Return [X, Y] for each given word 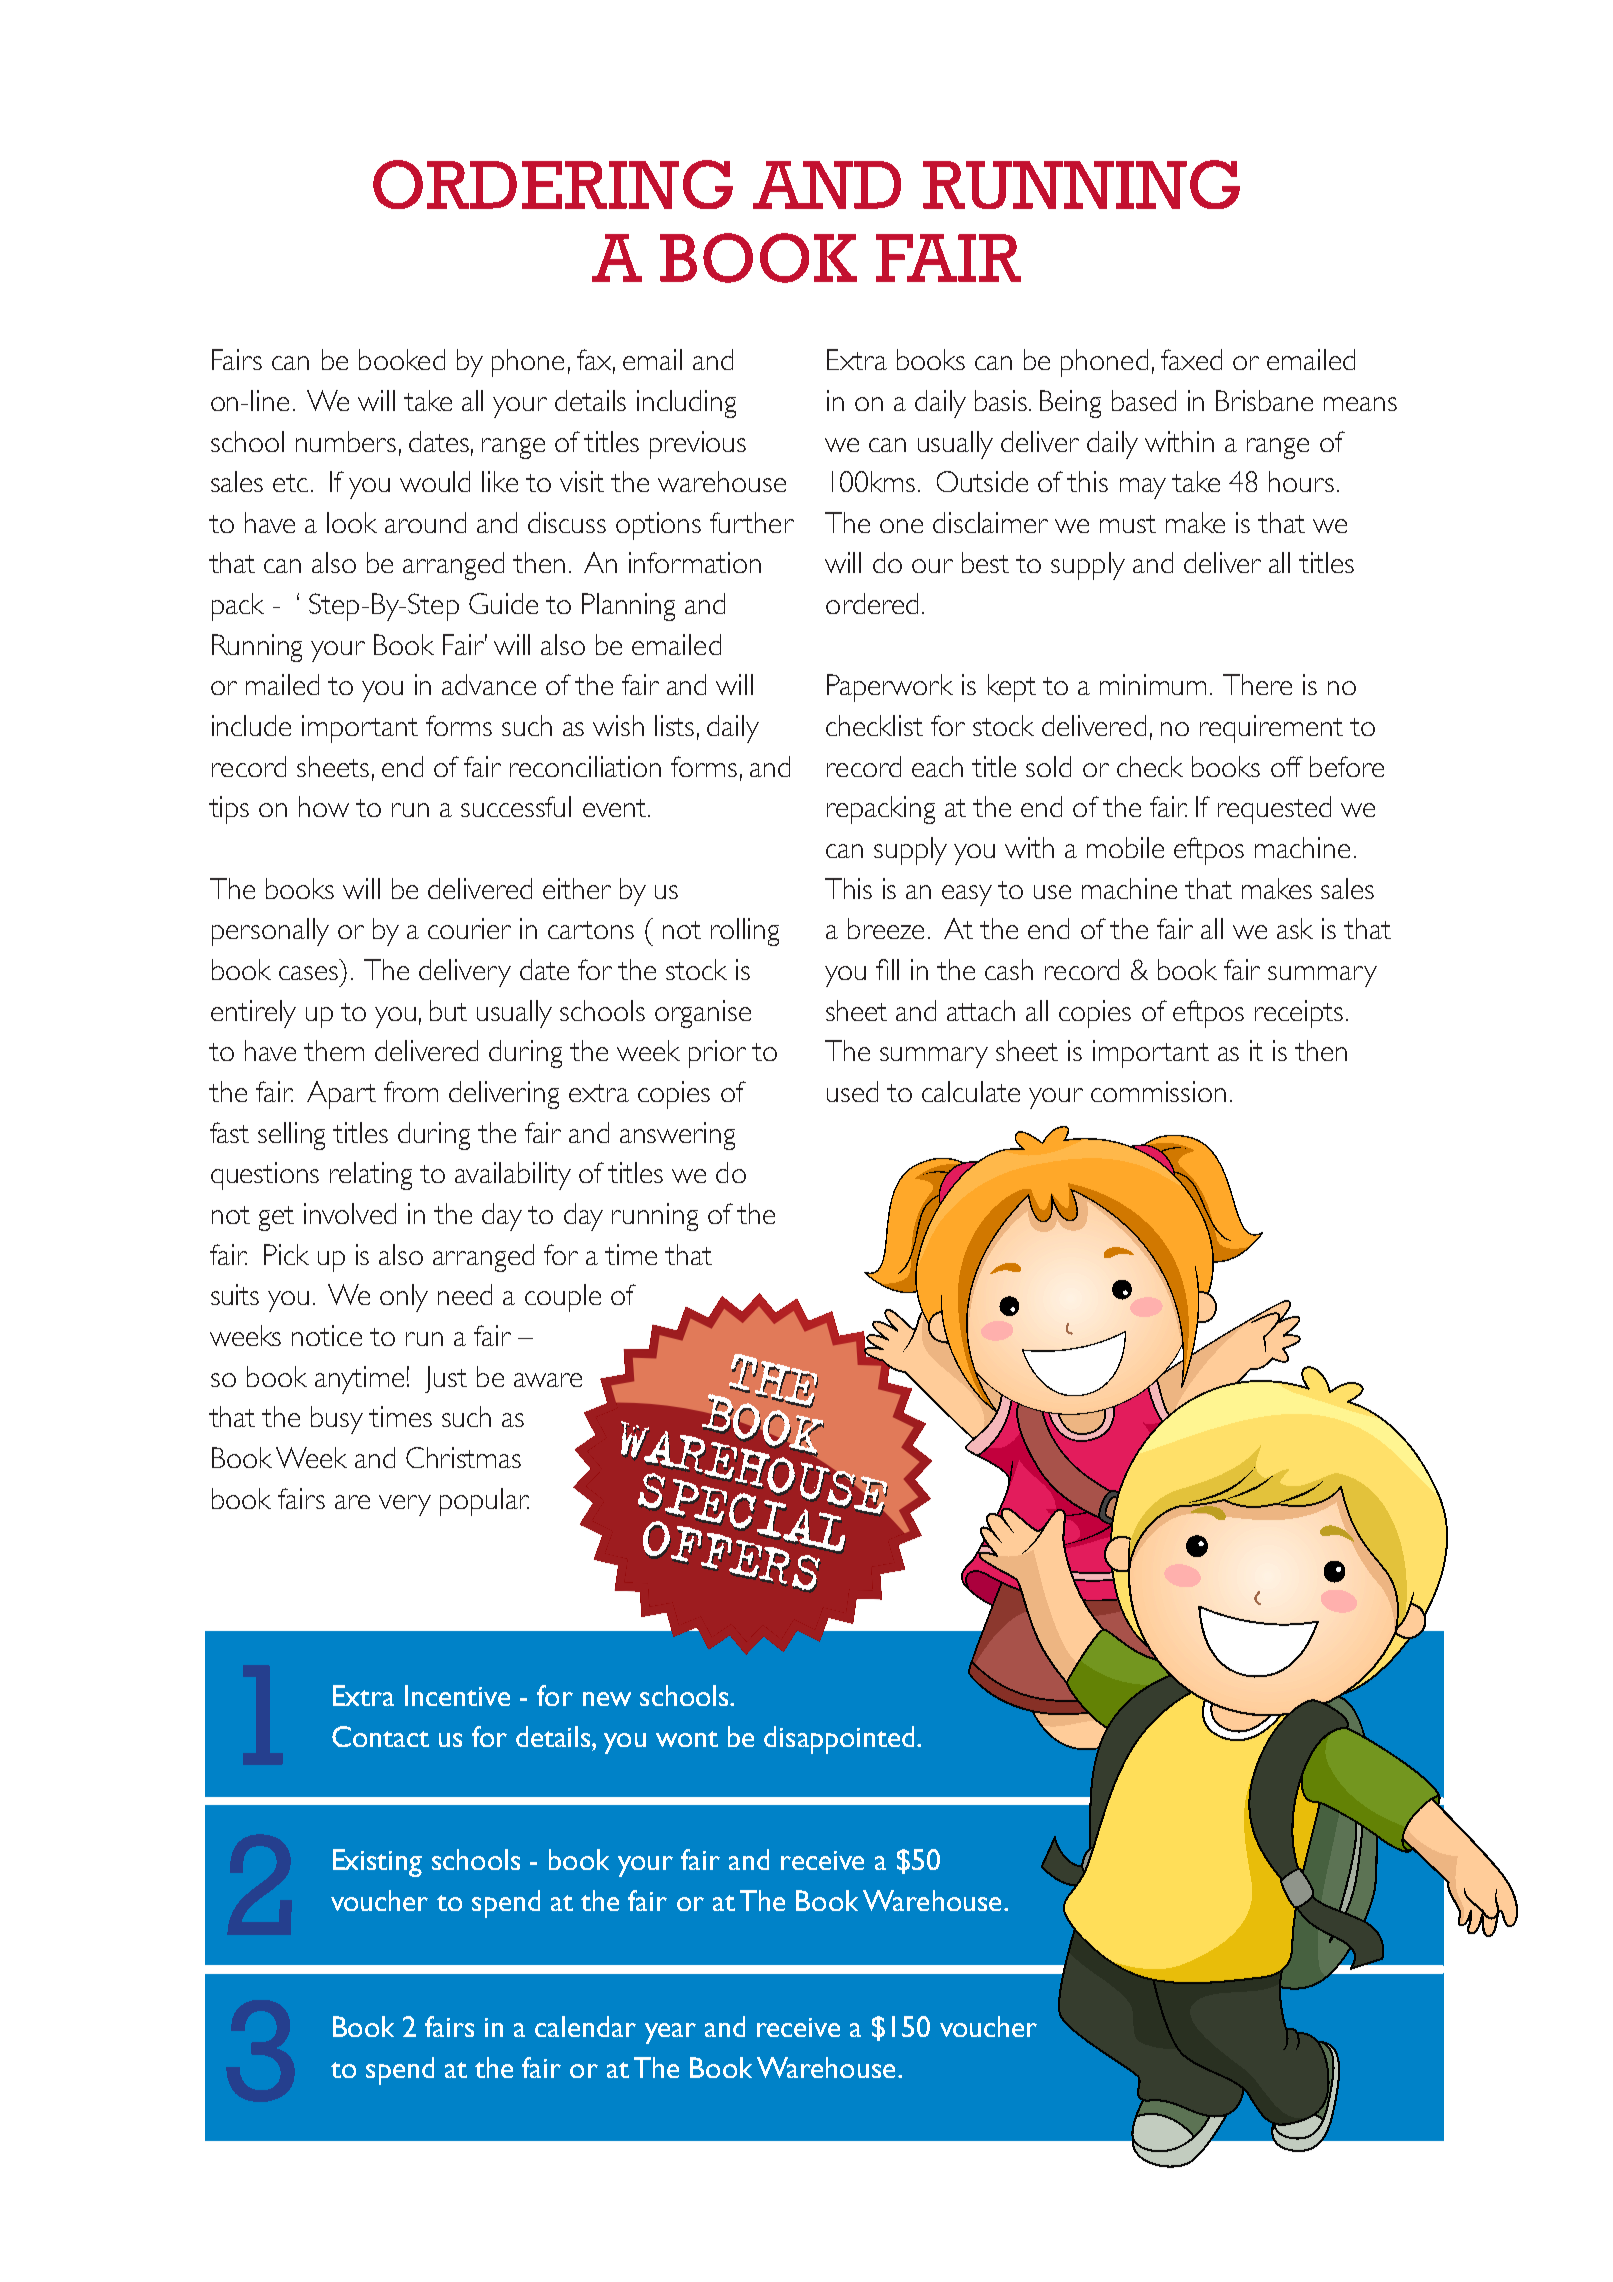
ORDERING [553, 184]
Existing [377, 1863]
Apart [341, 1095]
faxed [1191, 359]
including [686, 404]
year [670, 2033]
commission [1158, 1091]
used [852, 1091]
